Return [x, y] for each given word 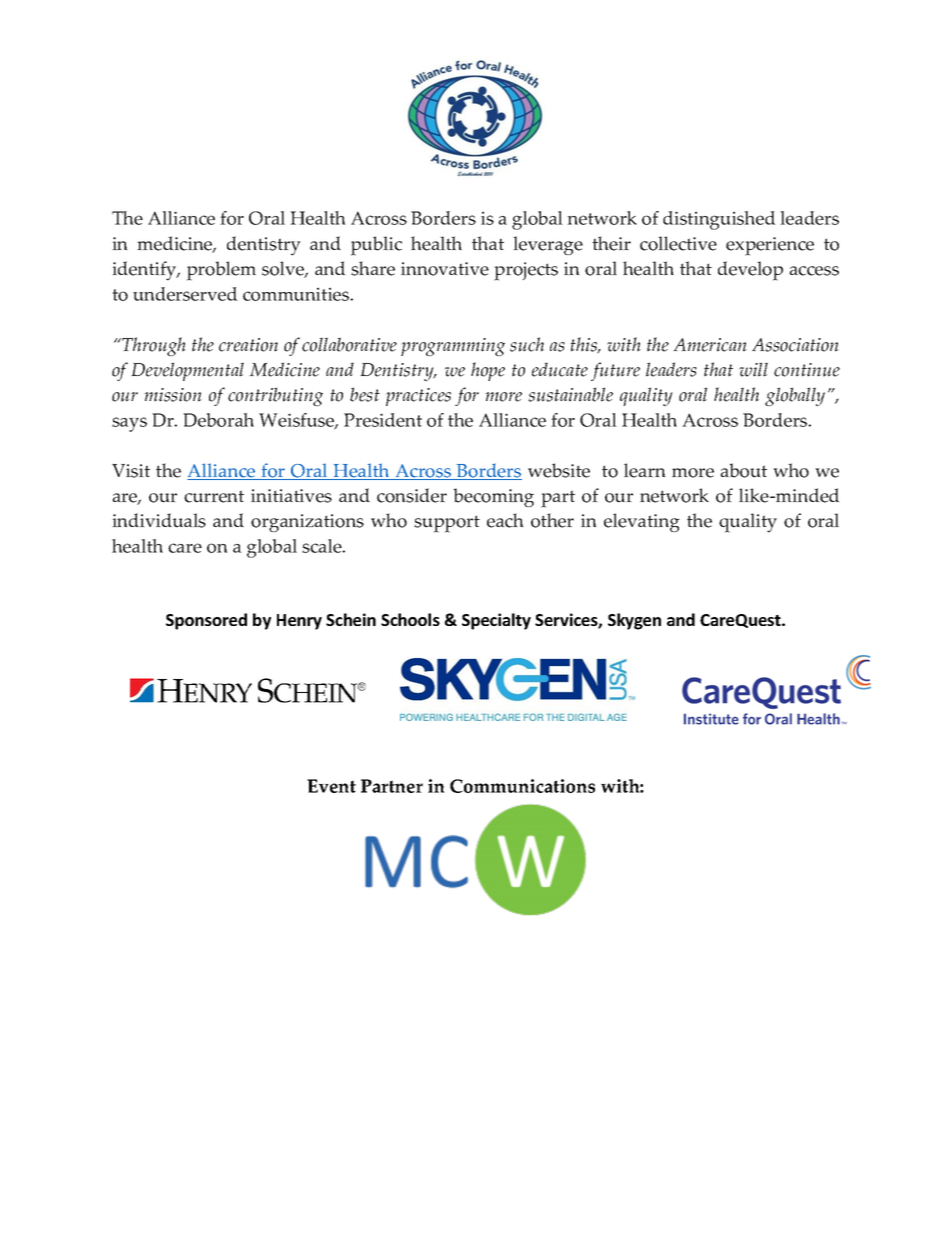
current [214, 496]
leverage [548, 245]
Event [331, 786]
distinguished [719, 220]
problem [221, 271]
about [743, 470]
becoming [493, 497]
